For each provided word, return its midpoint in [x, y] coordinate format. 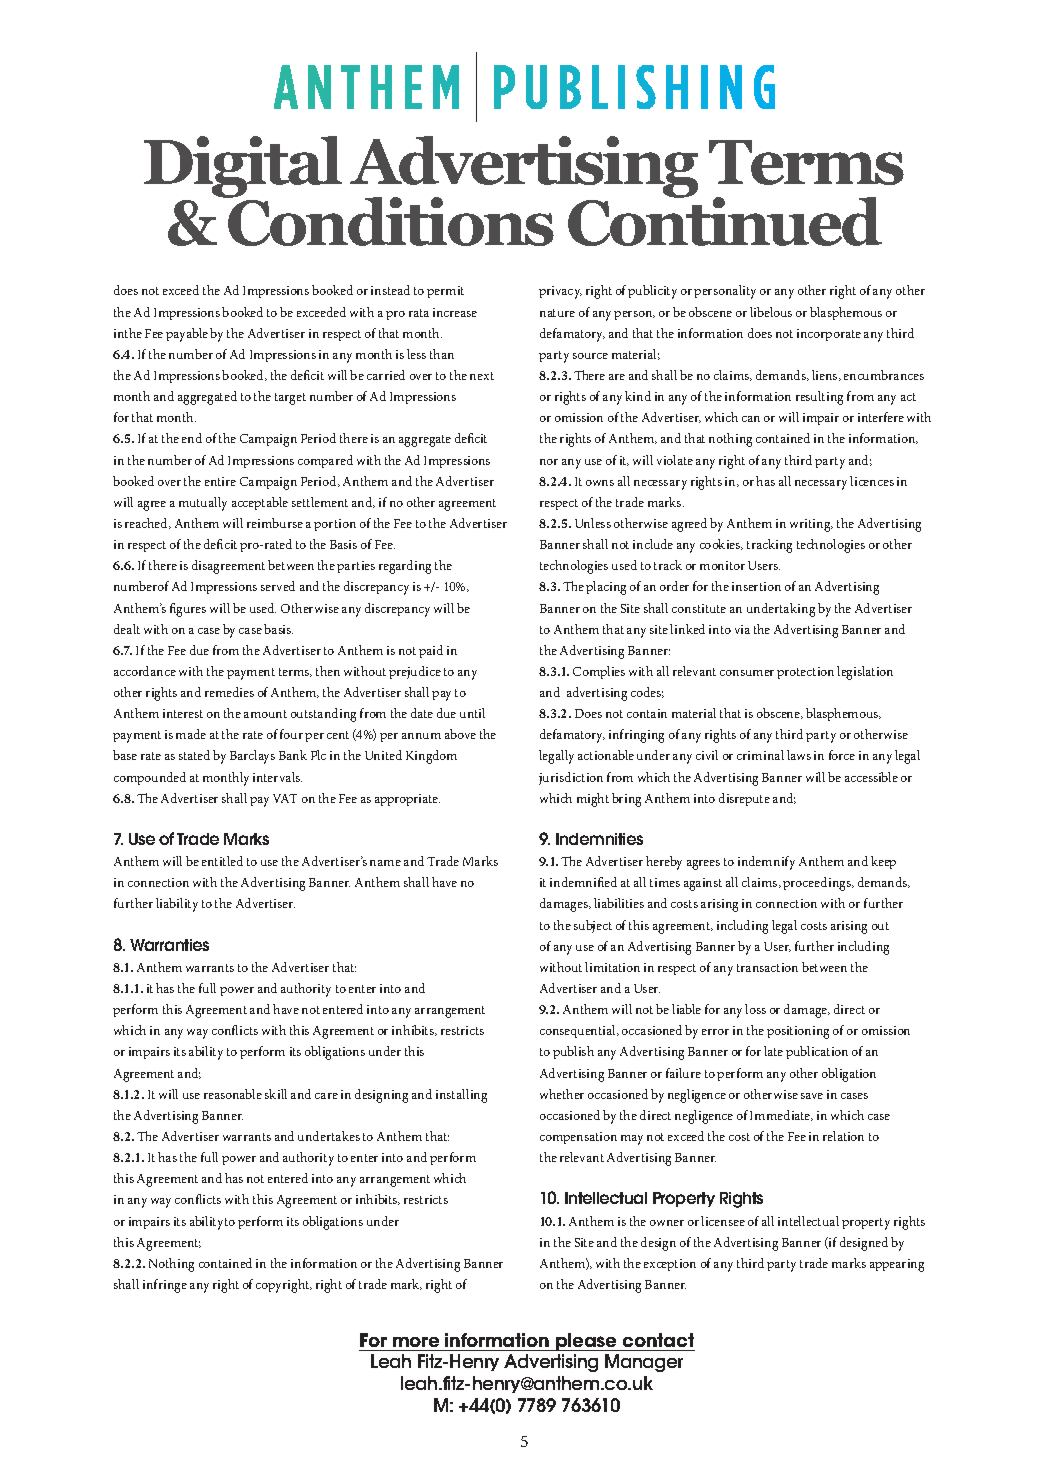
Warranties [169, 945]
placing [606, 588]
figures [188, 610]
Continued [725, 220]
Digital [243, 167]
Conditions [390, 220]
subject [593, 926]
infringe [165, 1286]
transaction [767, 967]
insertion [756, 586]
